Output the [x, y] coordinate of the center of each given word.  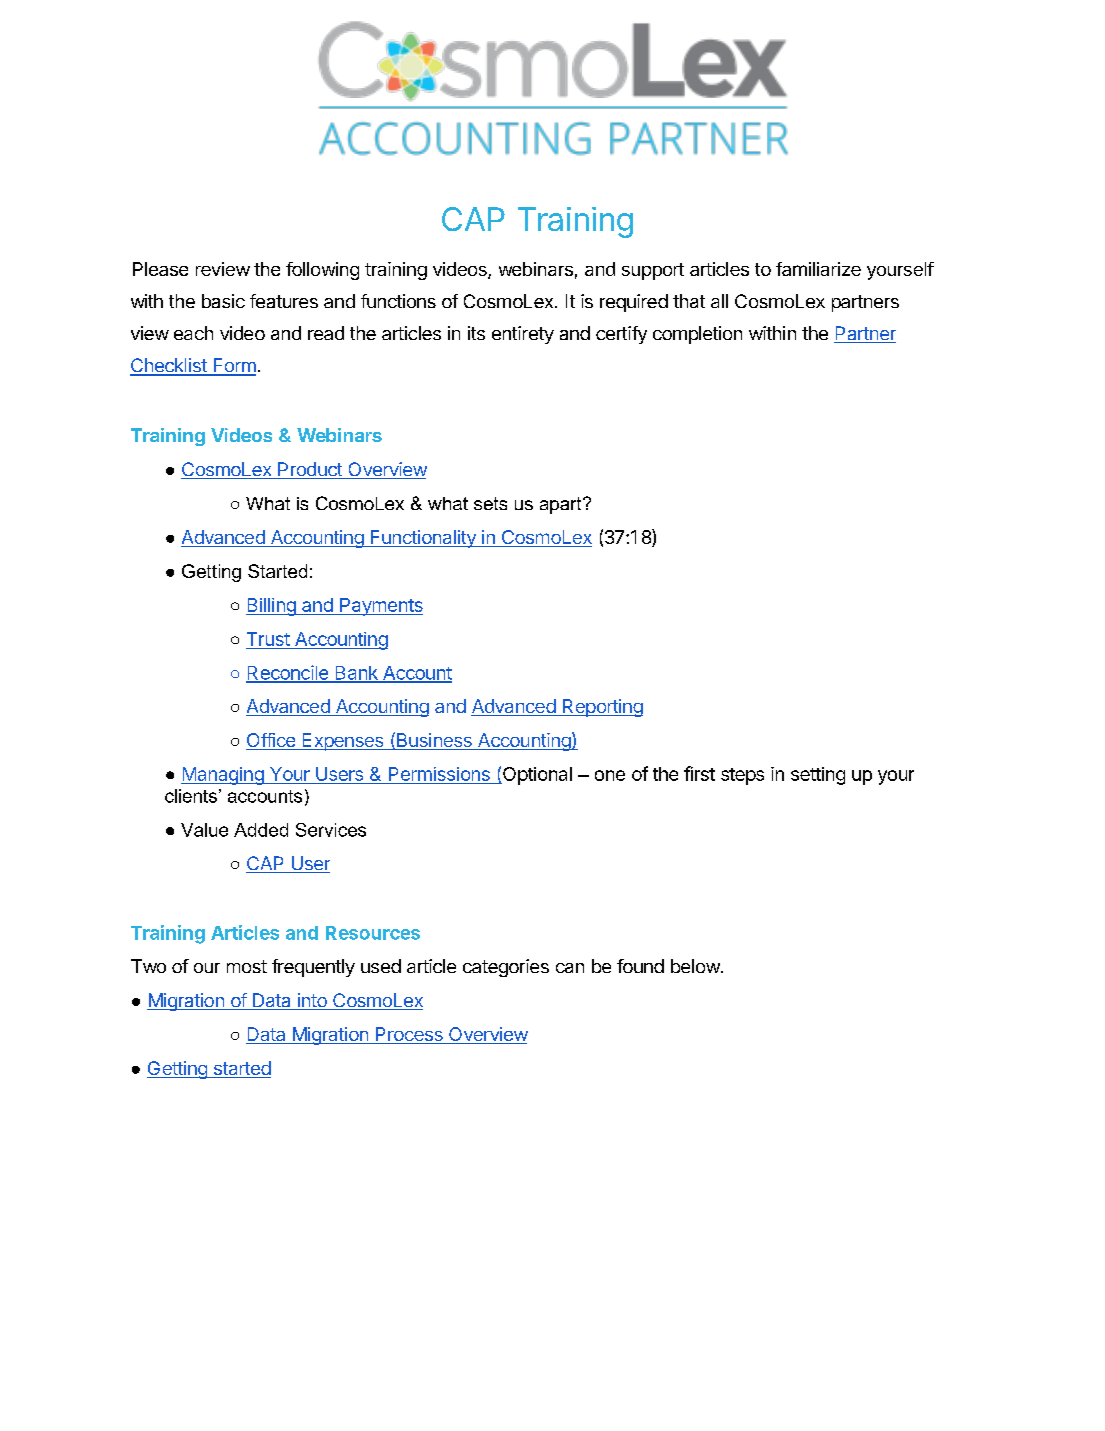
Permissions [439, 775]
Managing [223, 776]
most [247, 966]
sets [490, 503]
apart [562, 505]
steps [742, 776]
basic [223, 301]
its [476, 333]
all [719, 301]
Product [310, 470]
